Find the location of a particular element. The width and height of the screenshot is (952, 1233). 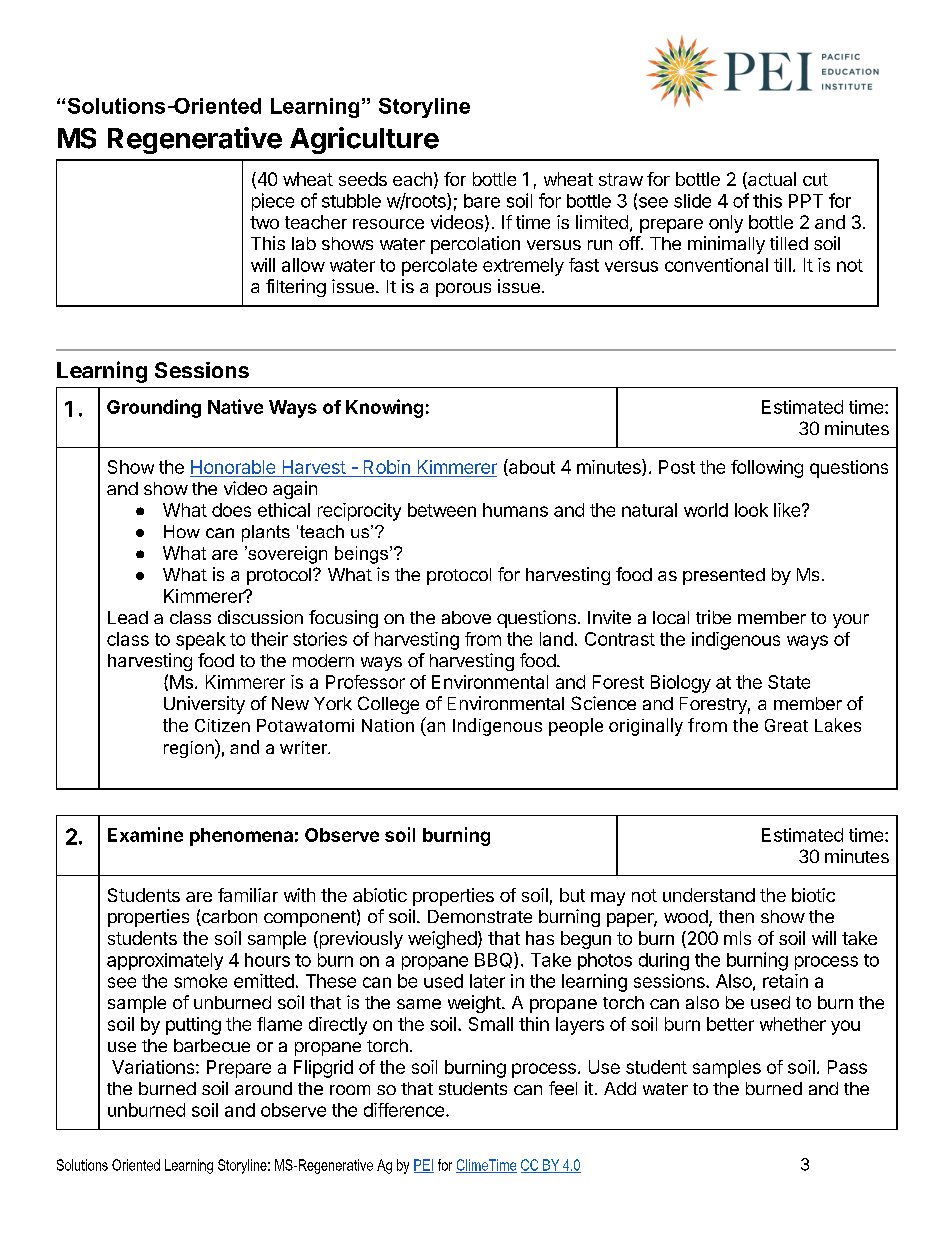

PEI is located at coordinates (424, 1166).
